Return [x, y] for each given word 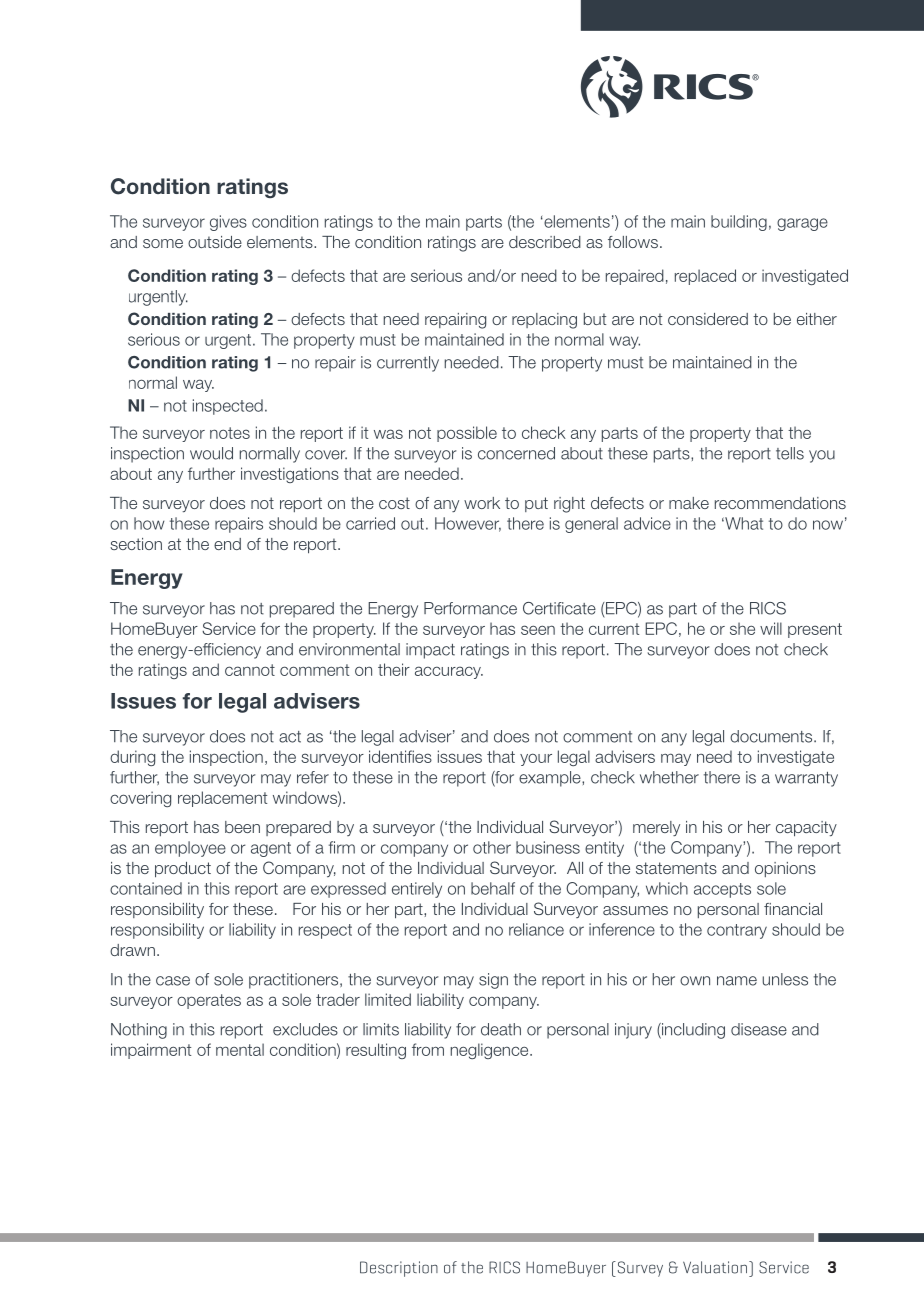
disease [759, 1029]
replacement [222, 799]
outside [215, 242]
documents [772, 736]
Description [399, 1269]
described [545, 242]
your [536, 759]
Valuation [715, 1267]
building [739, 223]
